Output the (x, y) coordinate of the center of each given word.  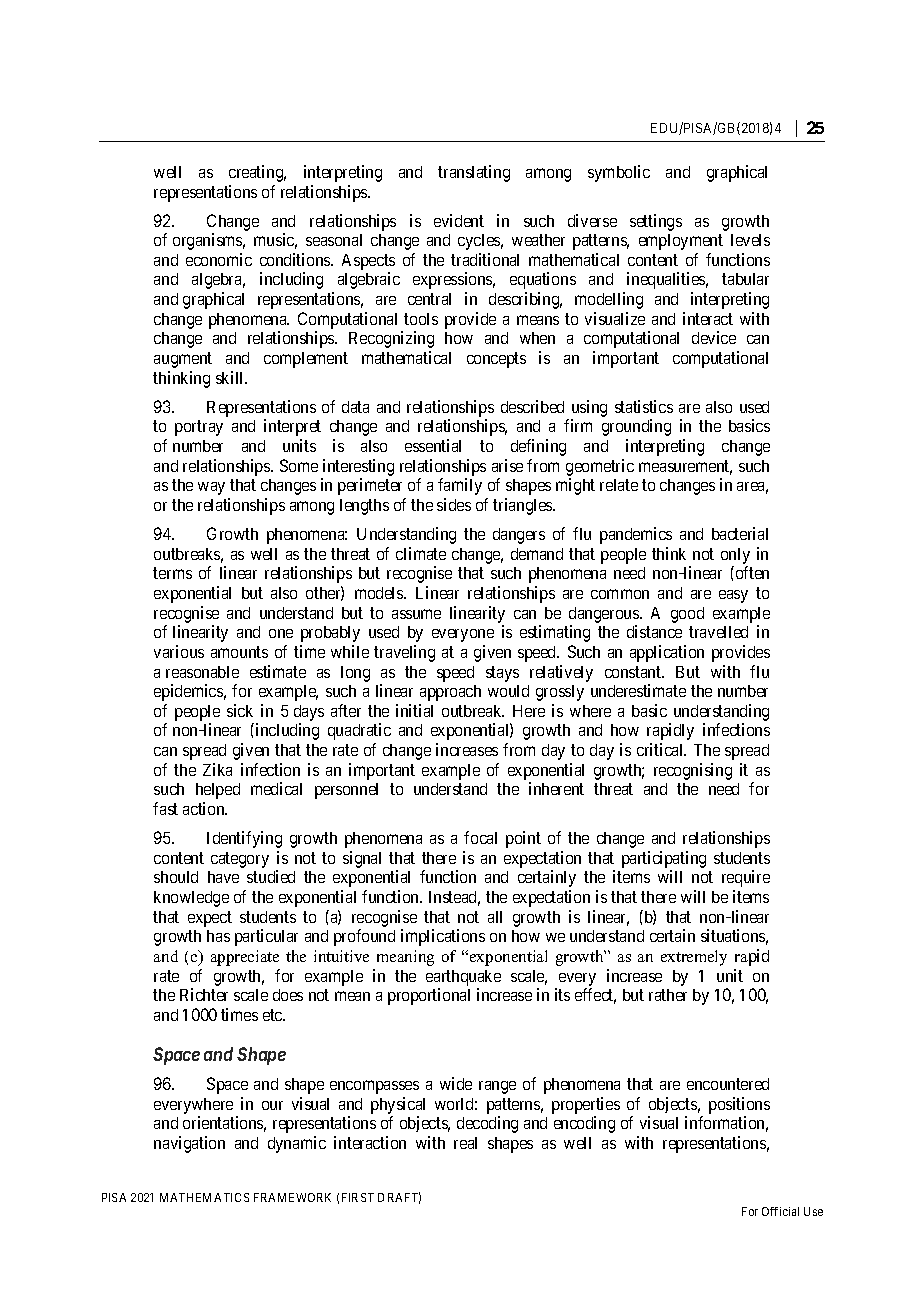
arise (507, 465)
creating (257, 173)
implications (443, 937)
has (218, 936)
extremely (694, 958)
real (465, 1143)
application (667, 653)
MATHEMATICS (204, 1197)
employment (681, 242)
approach (450, 693)
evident (459, 220)
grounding (636, 427)
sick (240, 710)
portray (199, 428)
